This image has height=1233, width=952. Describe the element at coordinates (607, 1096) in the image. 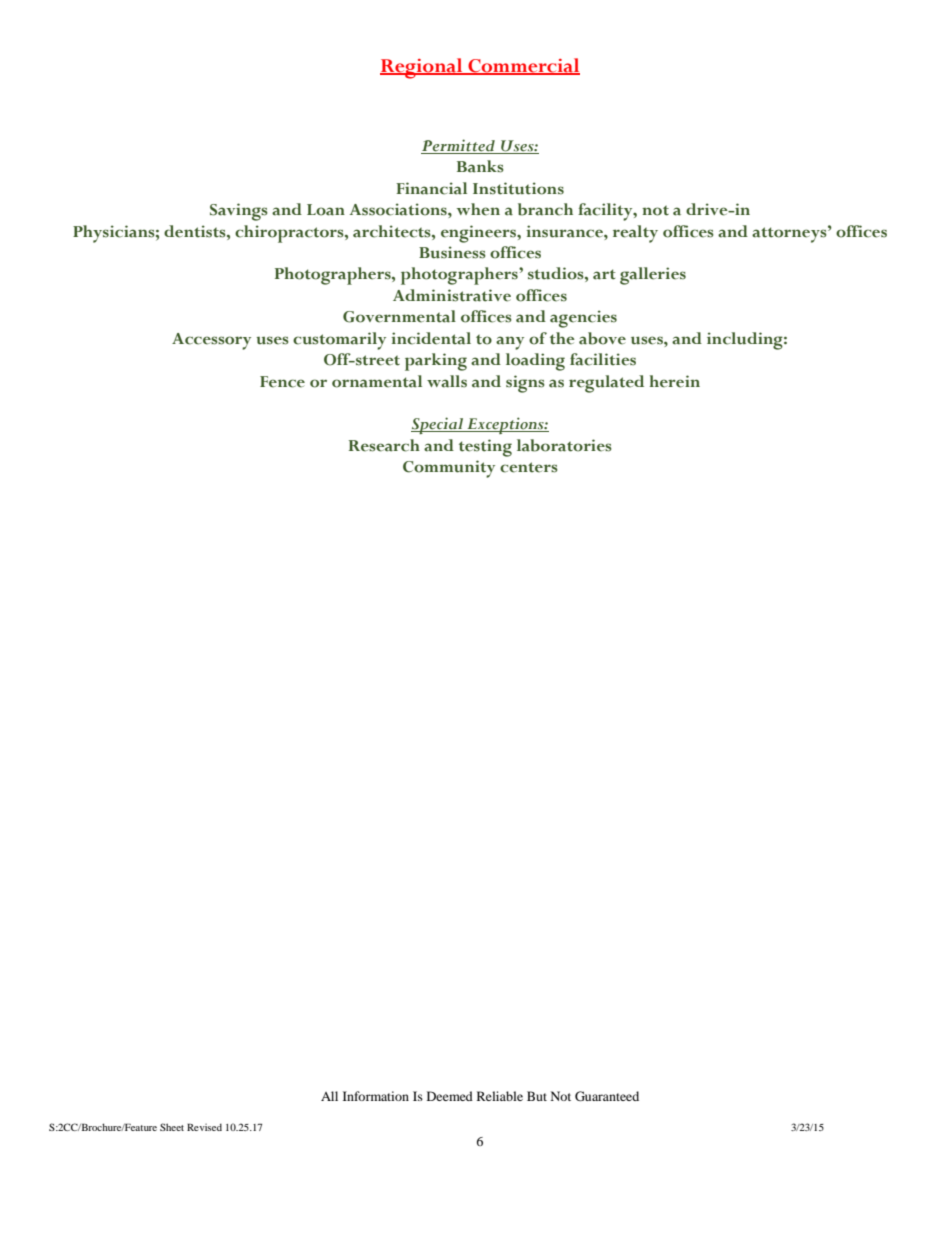

I see `Guaranteed` at that location.
